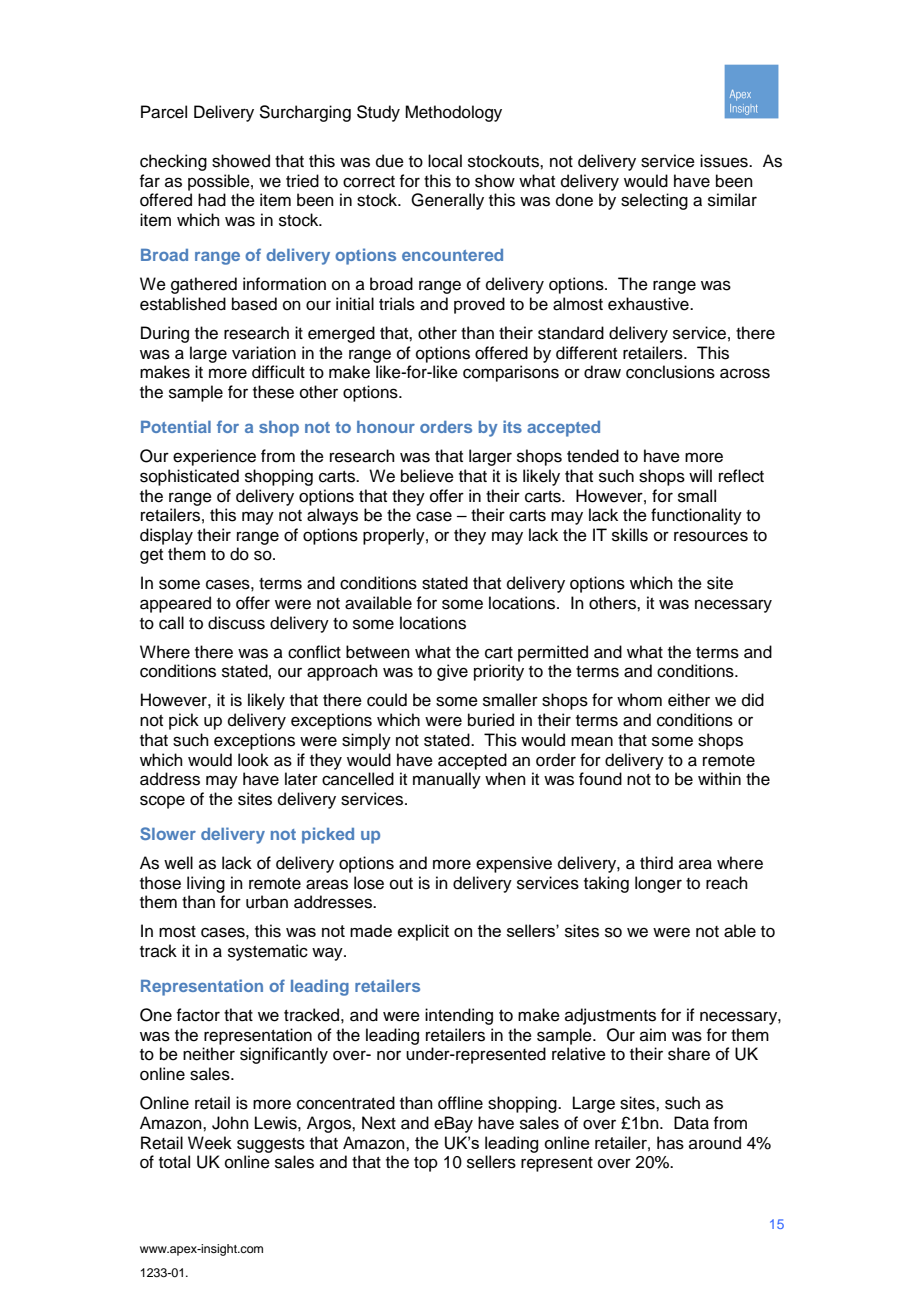 The height and width of the document is (1309, 924). Describe the element at coordinates (230, 1123) in the document. I see `John` at that location.
